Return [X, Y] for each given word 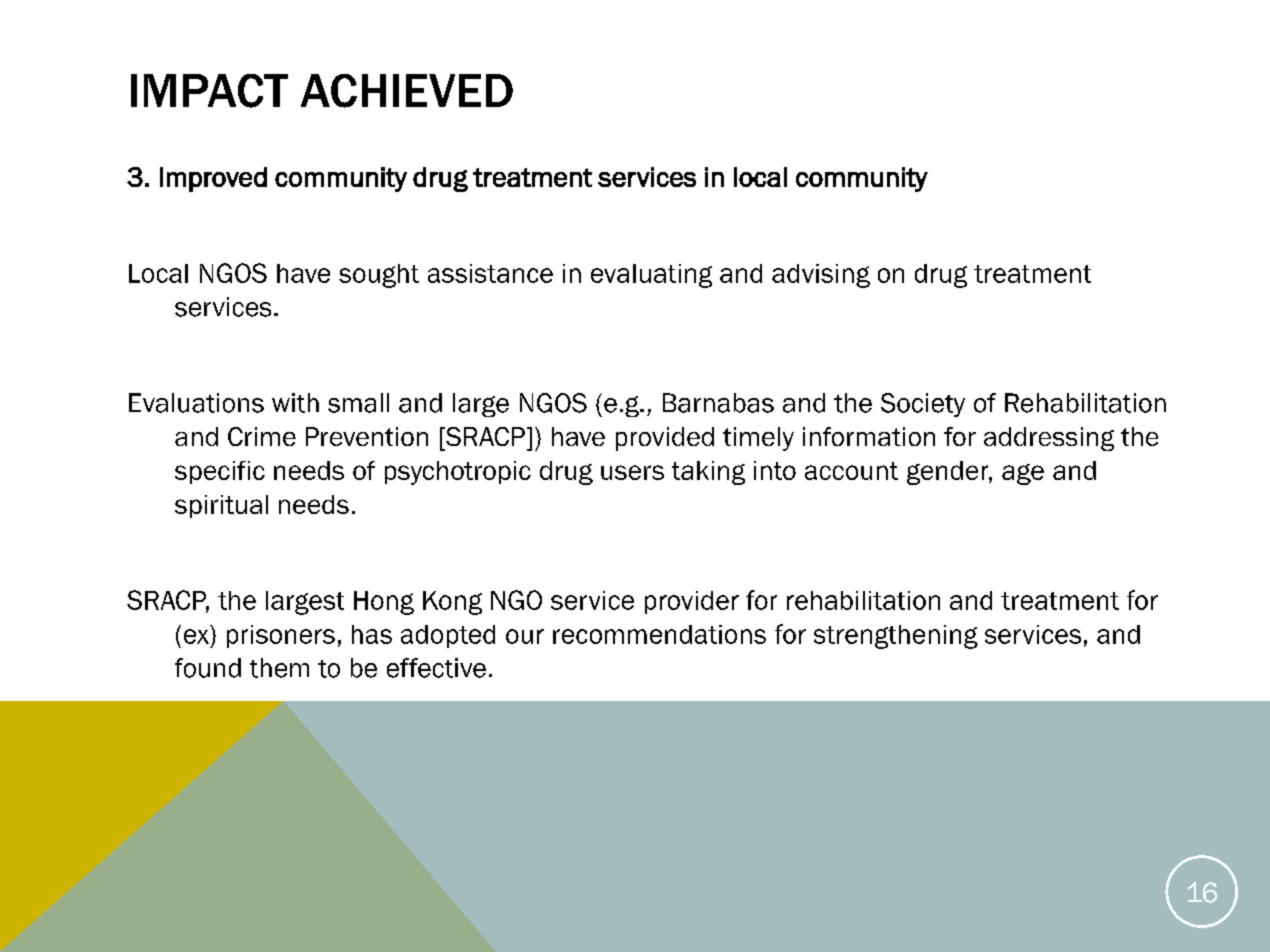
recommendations [659, 634]
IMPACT [209, 91]
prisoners [281, 636]
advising [821, 276]
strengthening [896, 637]
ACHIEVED [407, 91]
